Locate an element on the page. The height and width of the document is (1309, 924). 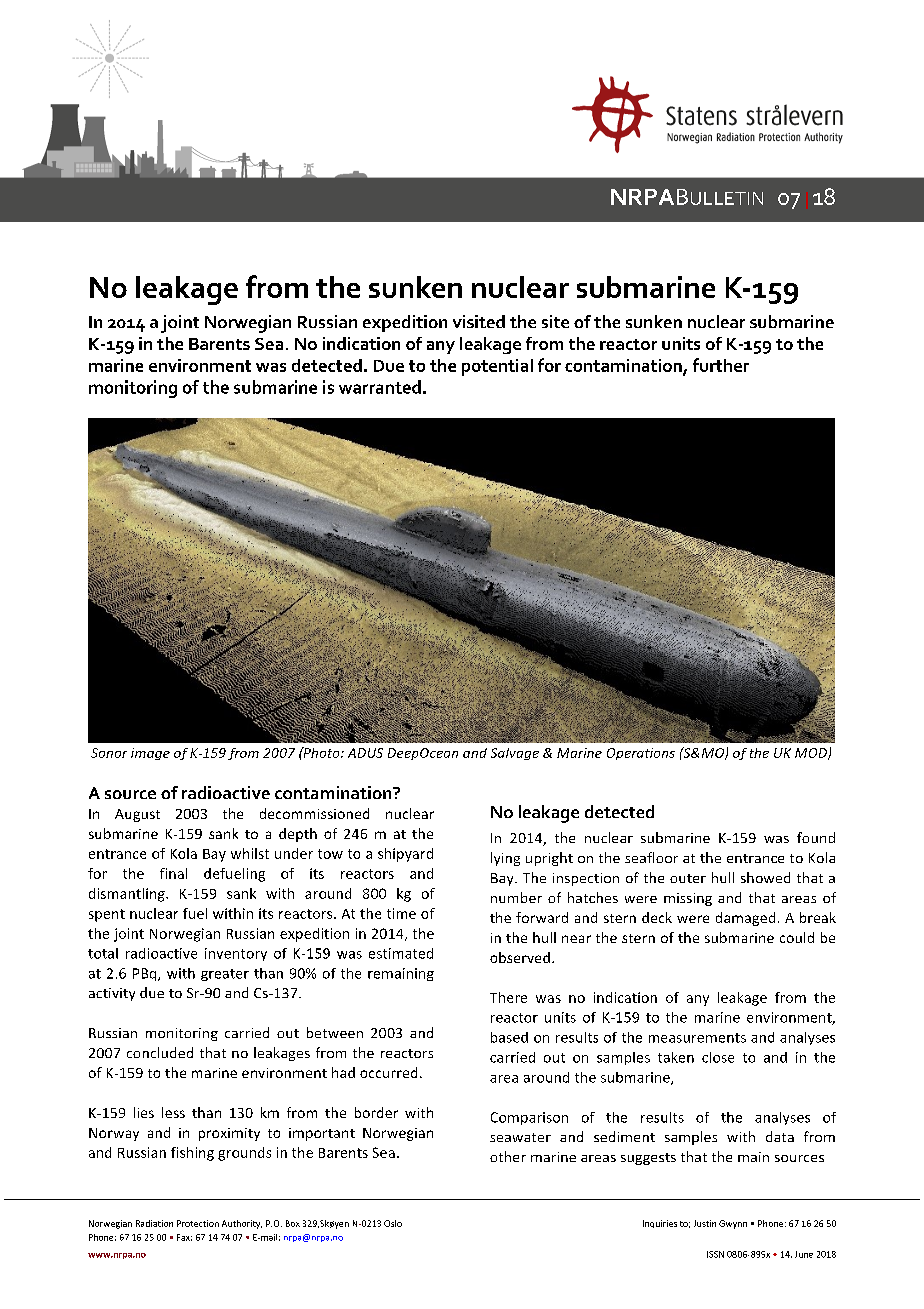
lying is located at coordinates (505, 859).
